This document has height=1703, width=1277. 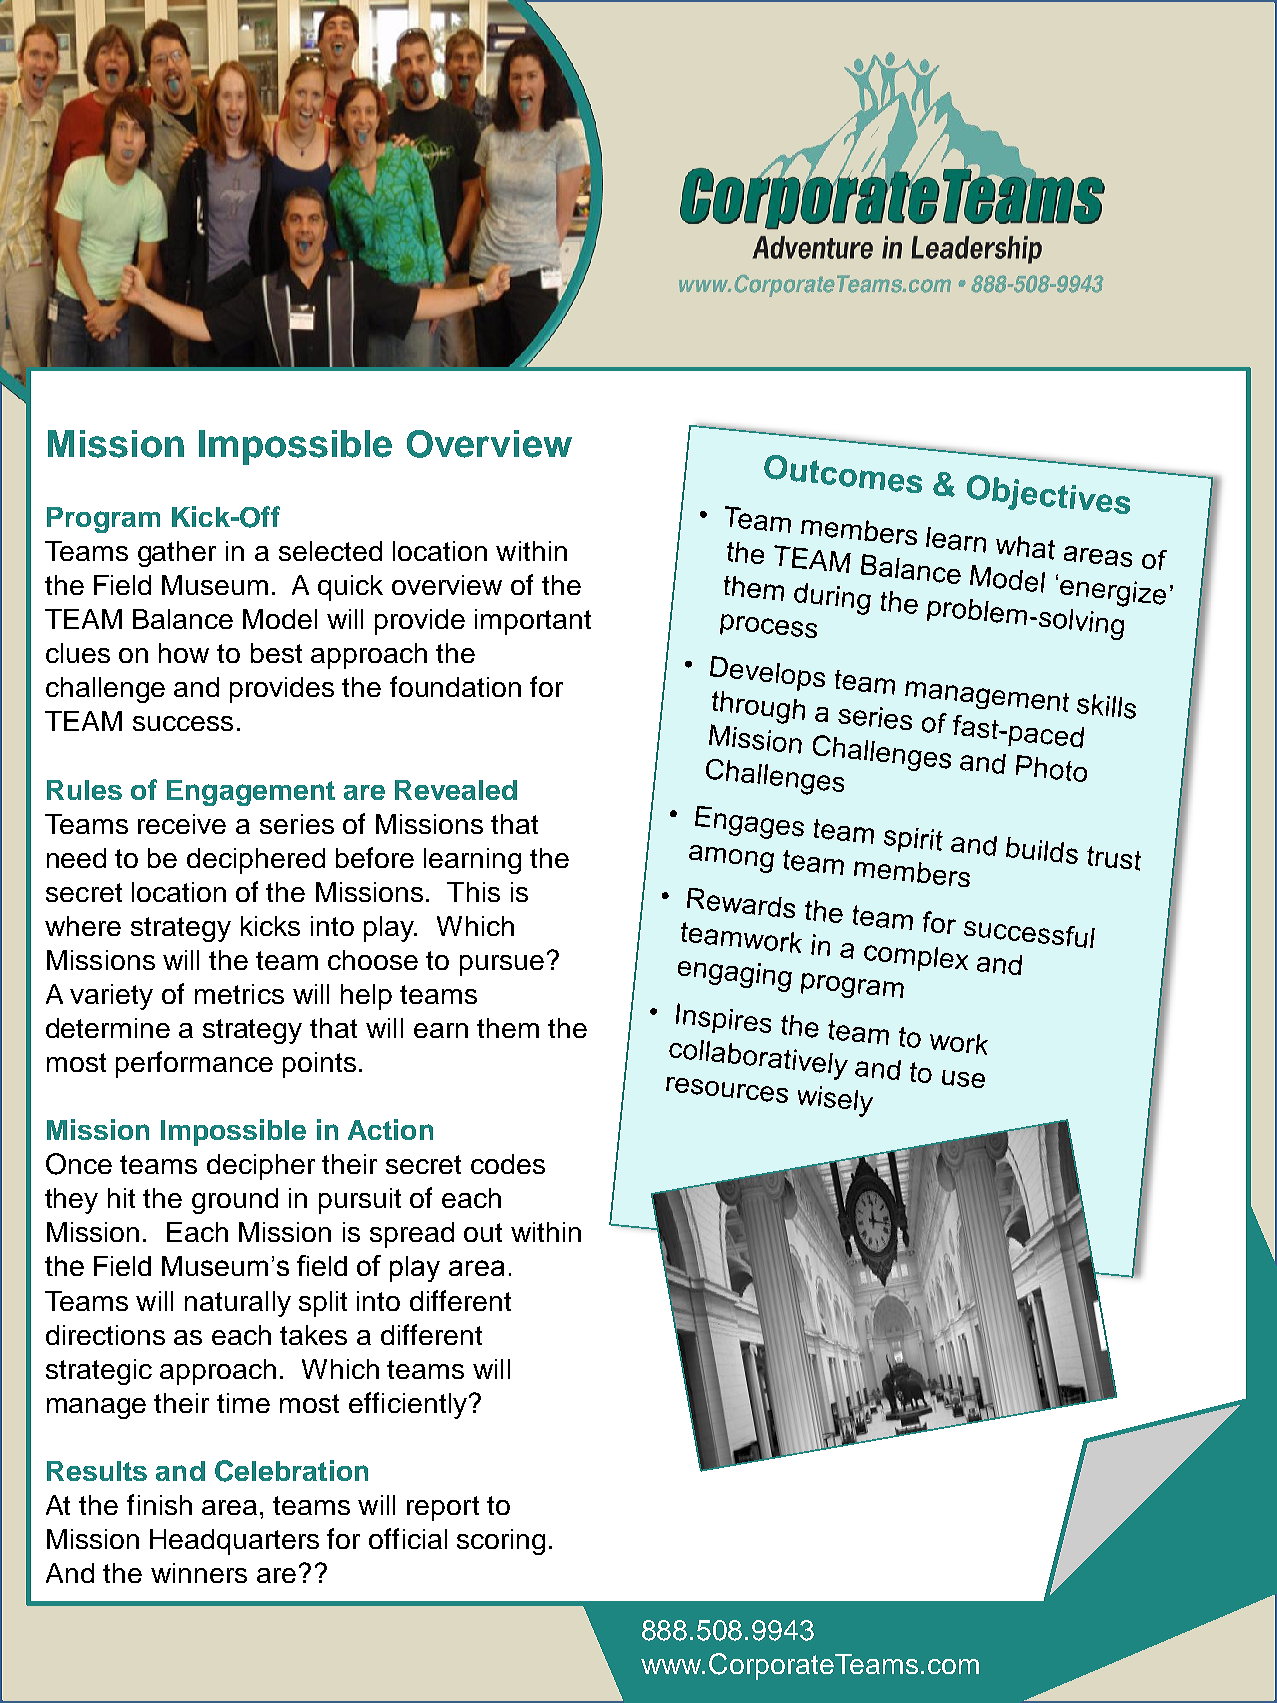 I want to click on hit, so click(x=121, y=1198).
